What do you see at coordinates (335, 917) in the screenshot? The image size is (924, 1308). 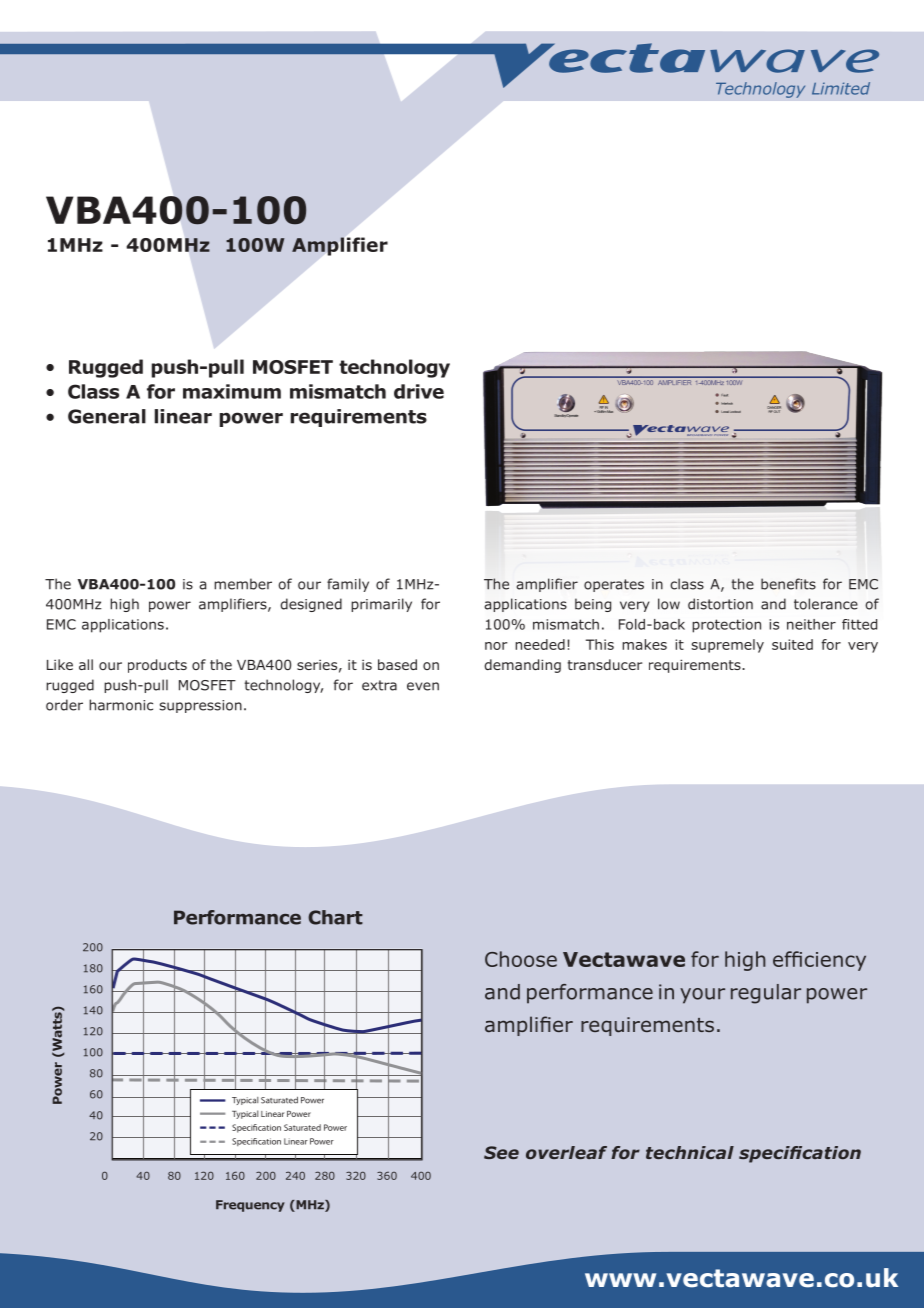 I see `Chart` at bounding box center [335, 917].
